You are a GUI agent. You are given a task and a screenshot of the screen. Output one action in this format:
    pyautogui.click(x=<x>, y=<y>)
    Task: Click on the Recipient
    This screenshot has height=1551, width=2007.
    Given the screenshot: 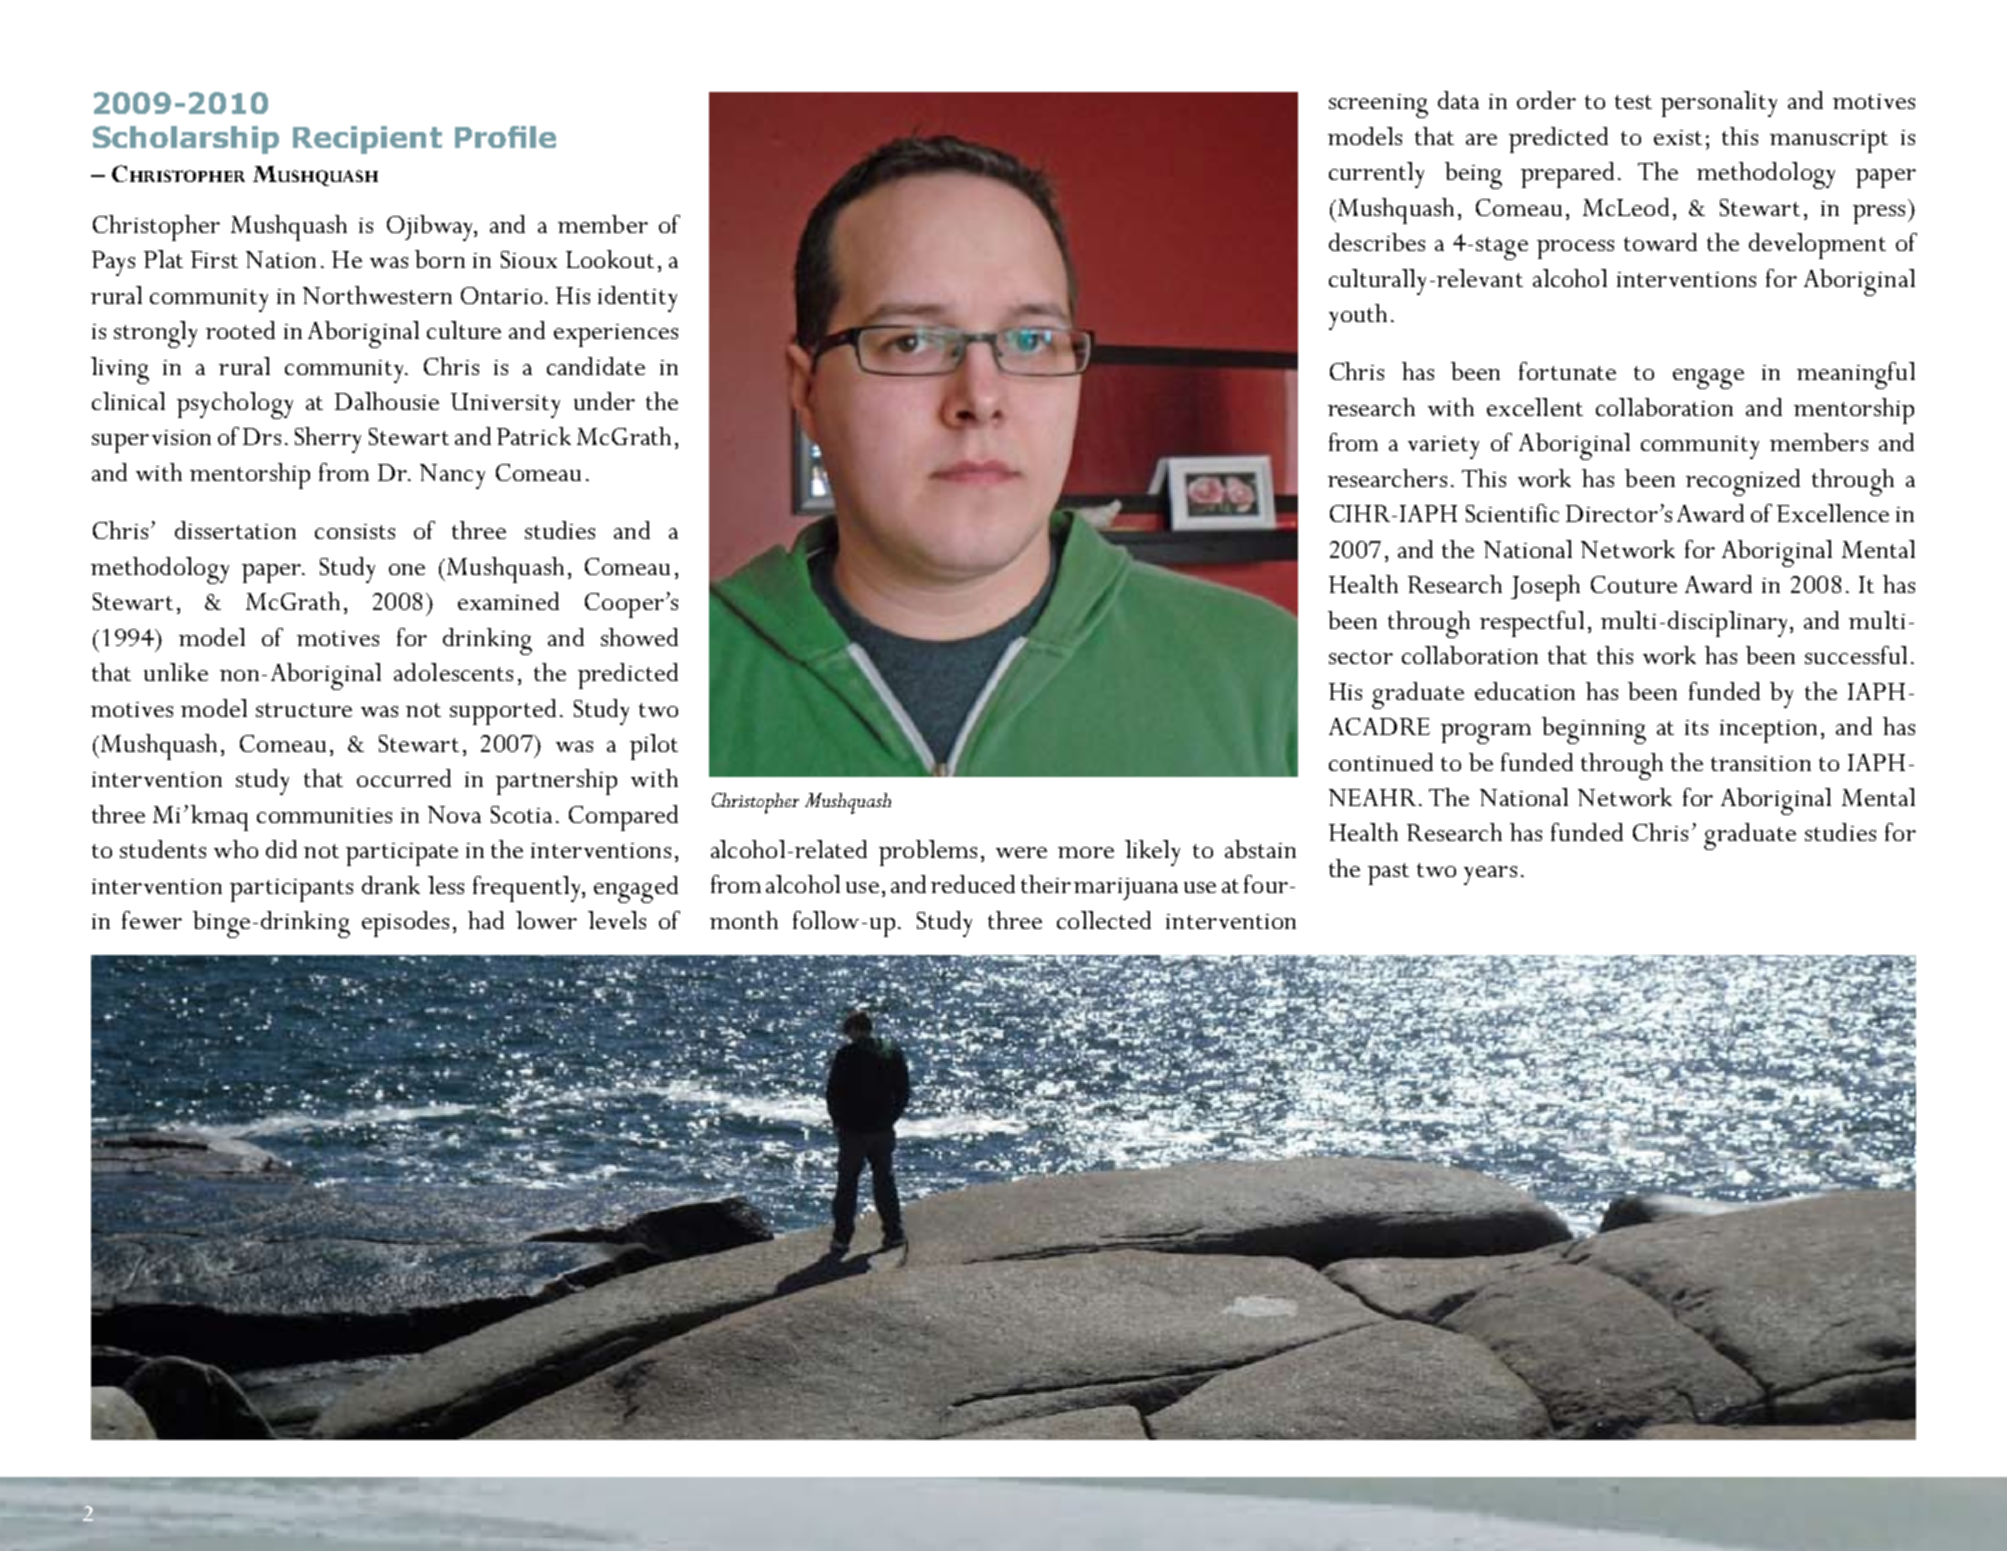 What is the action you would take?
    pyautogui.click(x=367, y=140)
